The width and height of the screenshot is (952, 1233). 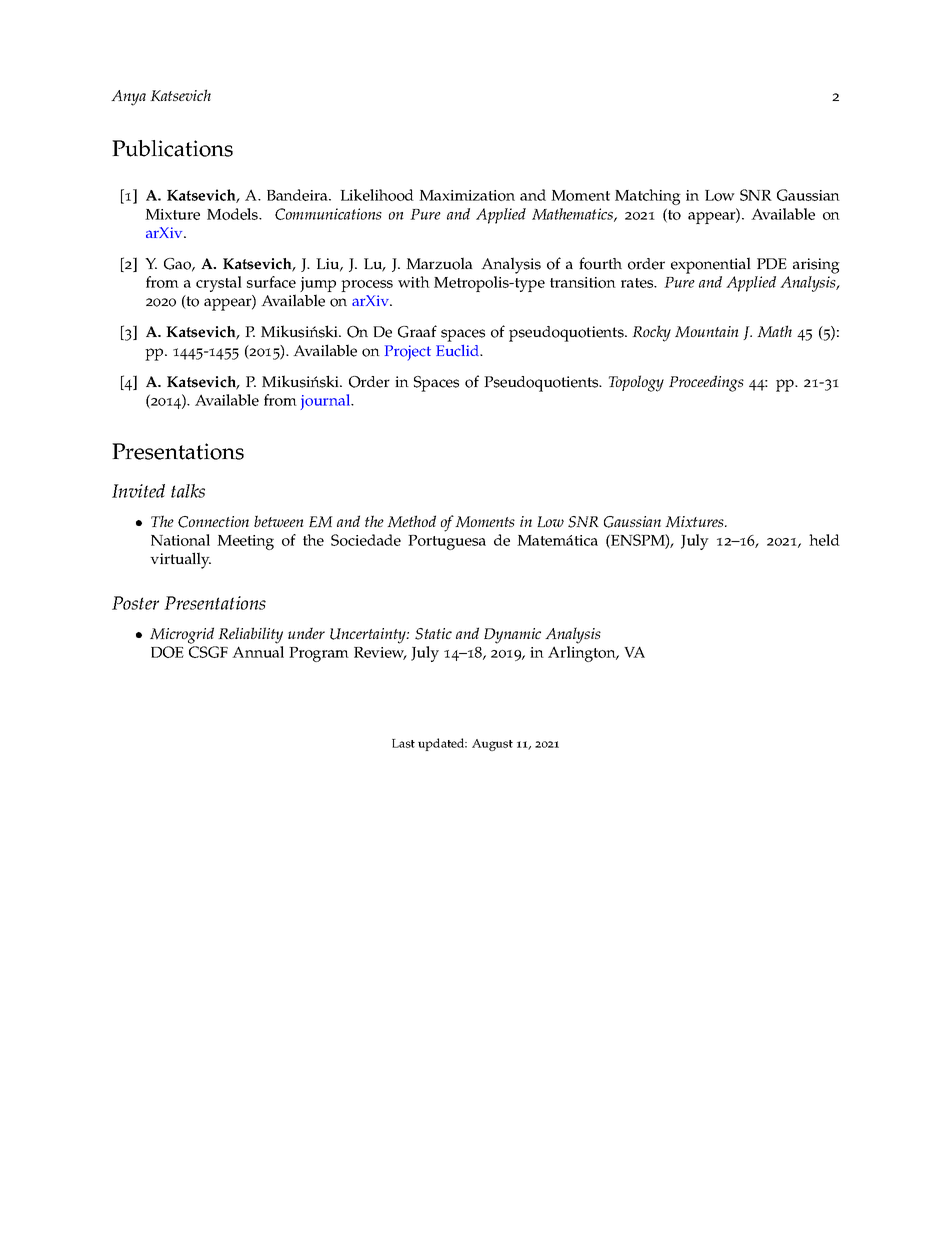 I want to click on Matching, so click(x=648, y=197).
